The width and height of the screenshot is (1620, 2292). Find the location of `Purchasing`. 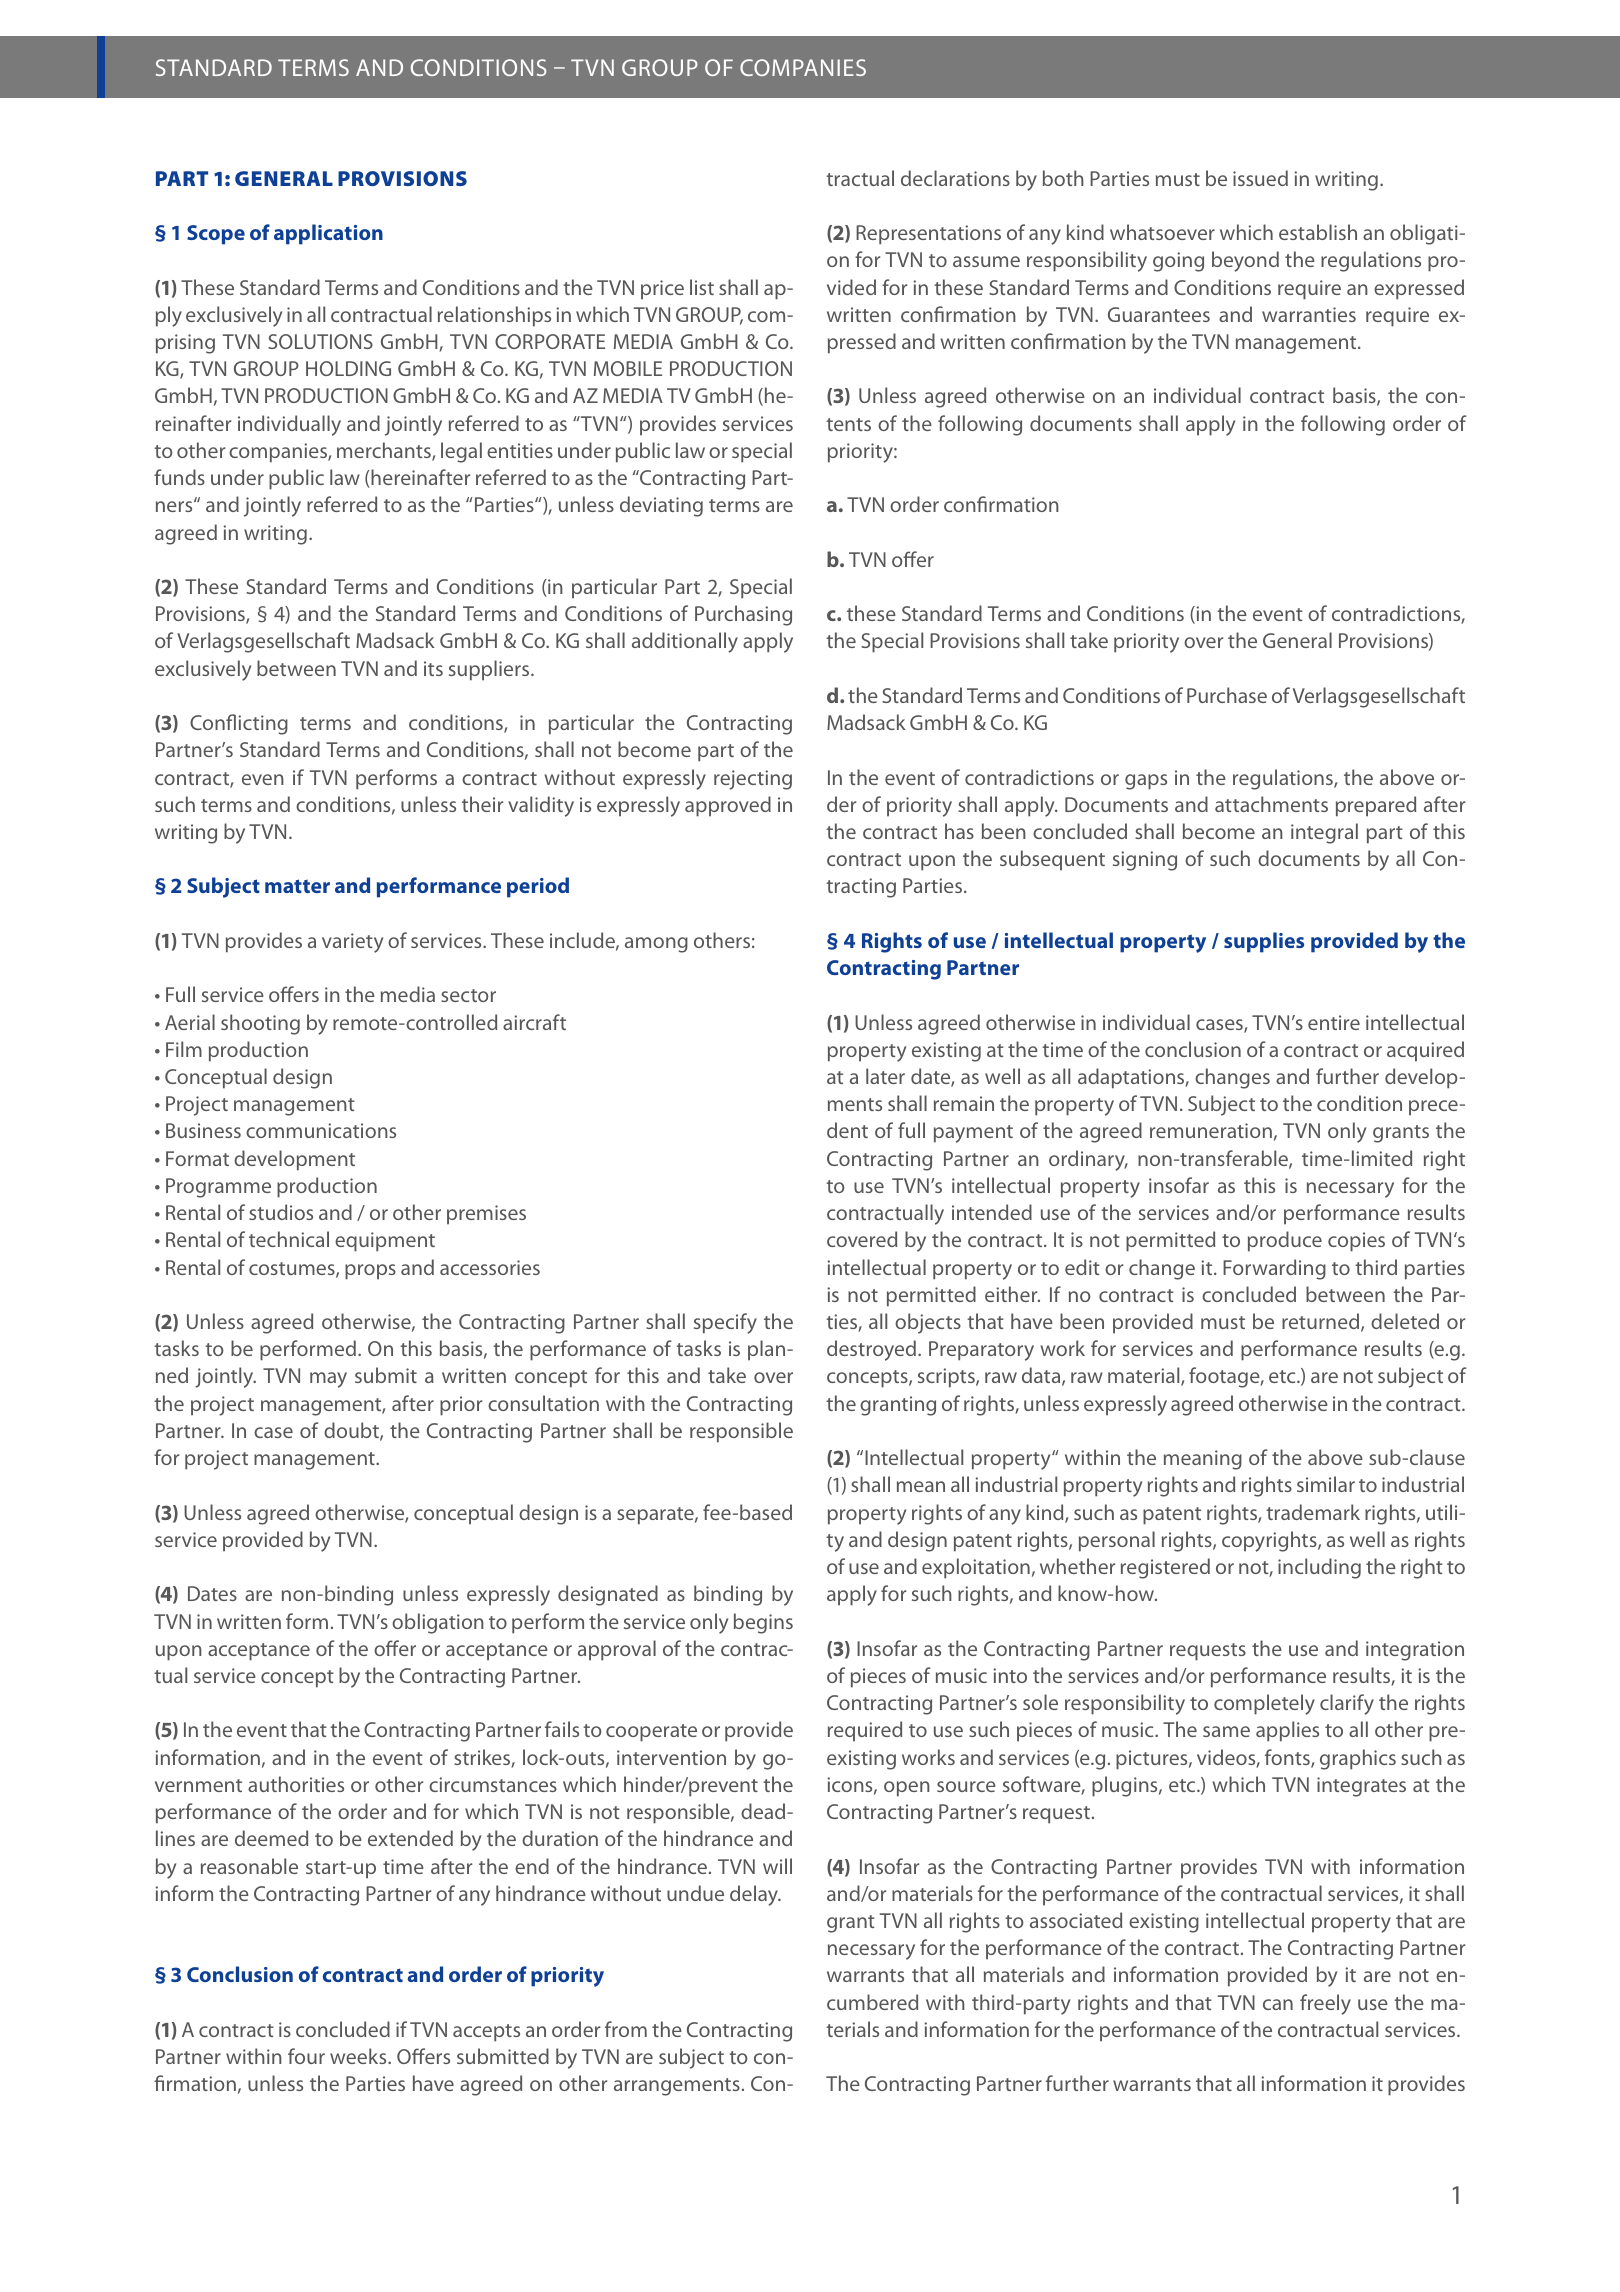

Purchasing is located at coordinates (743, 615).
